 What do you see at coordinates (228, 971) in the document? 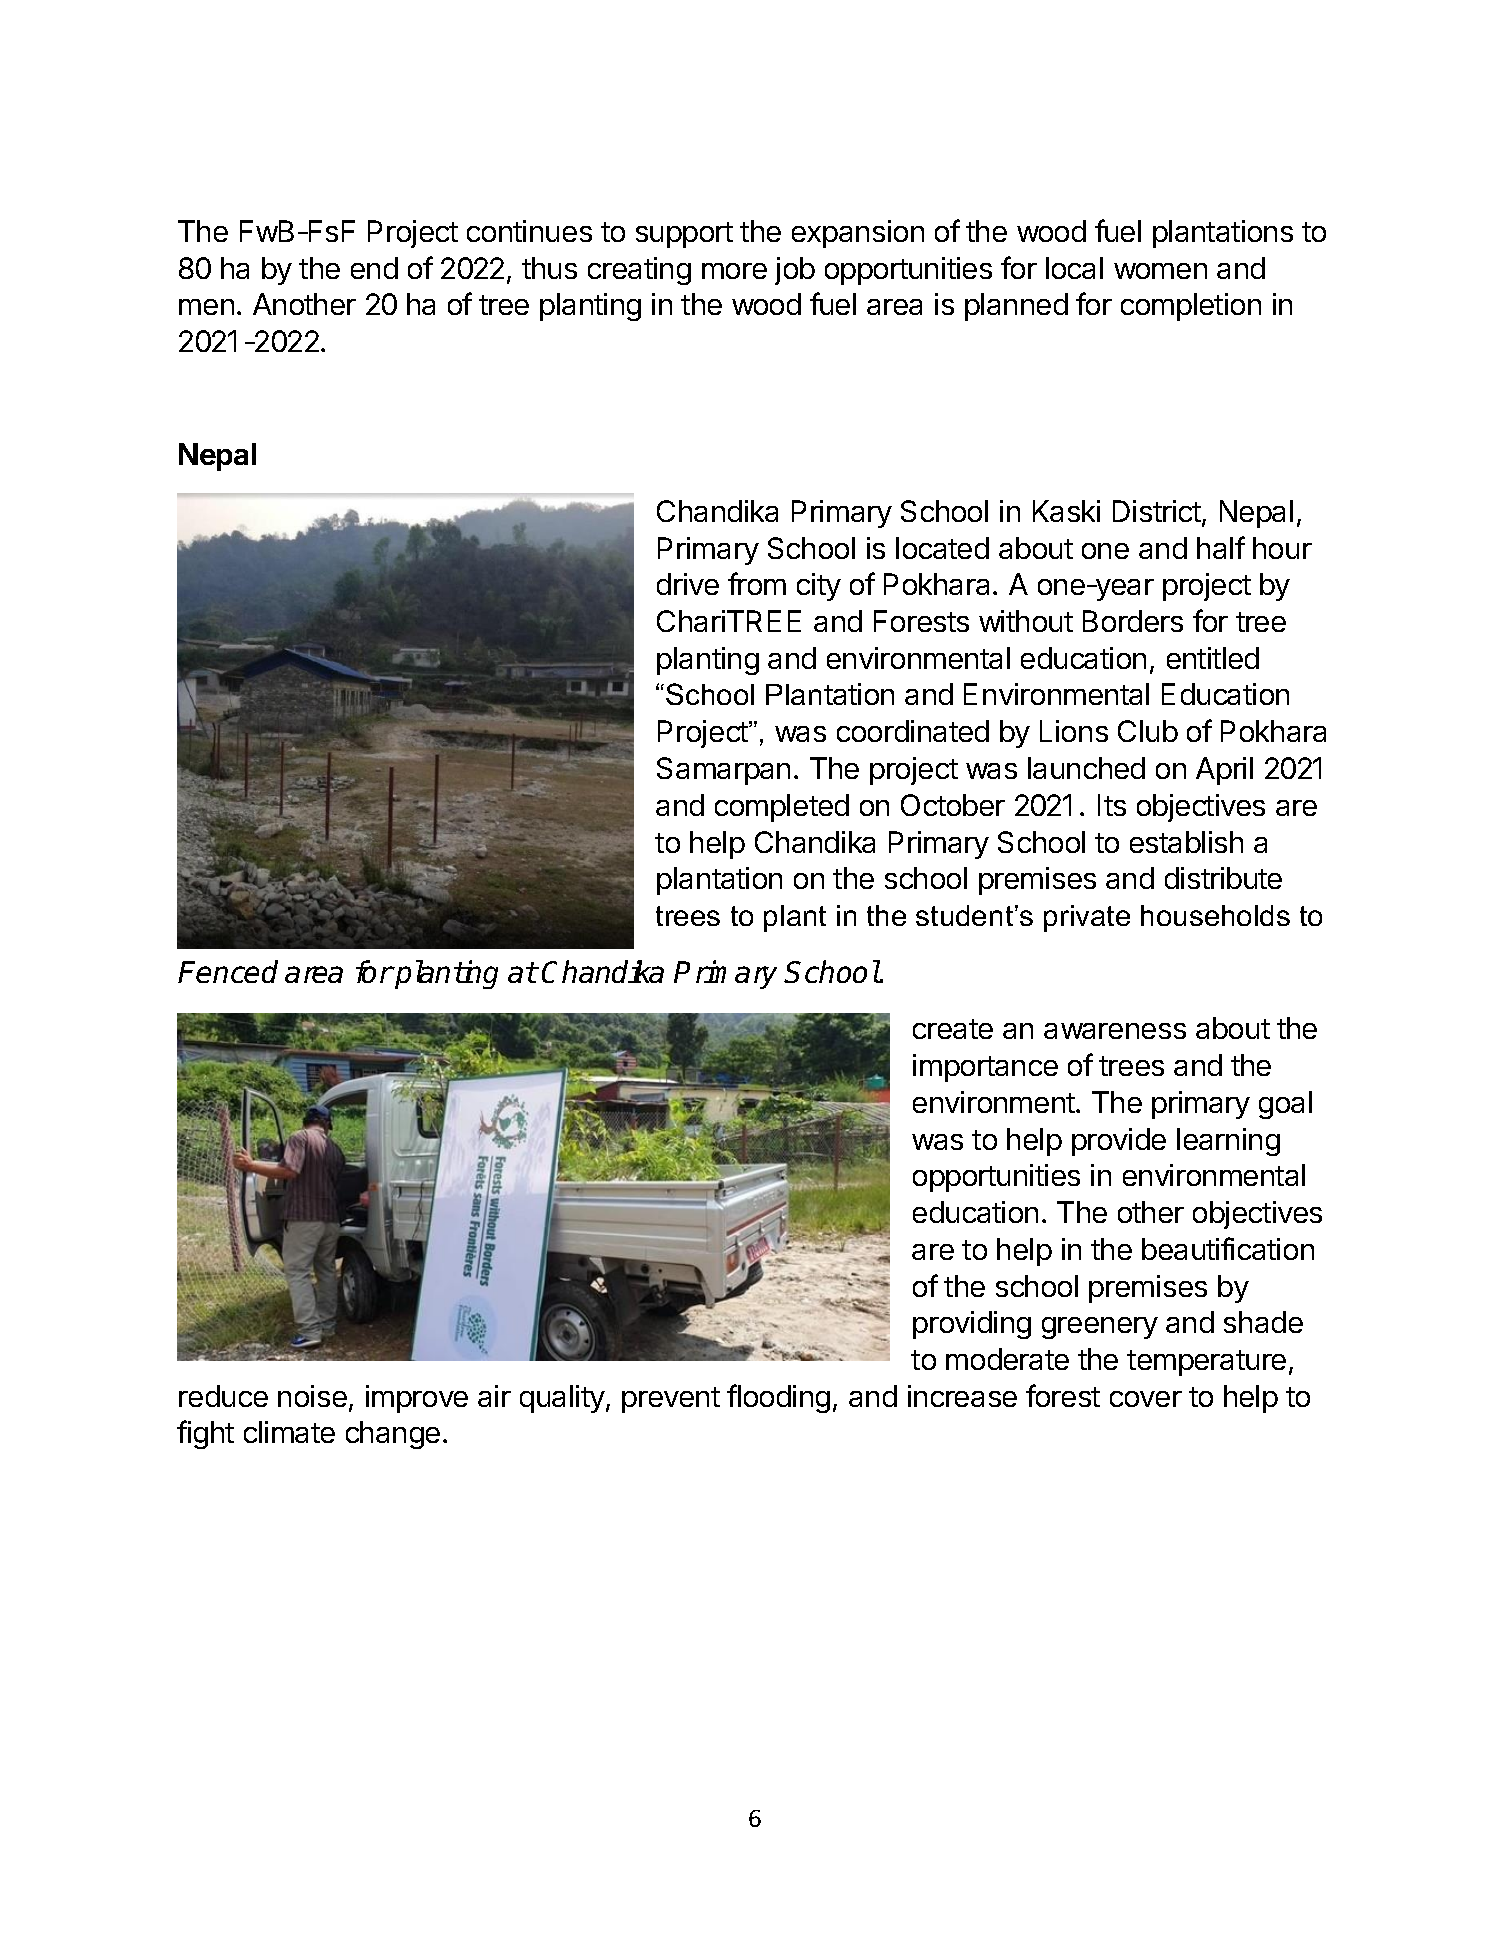
I see `Fenced` at bounding box center [228, 971].
